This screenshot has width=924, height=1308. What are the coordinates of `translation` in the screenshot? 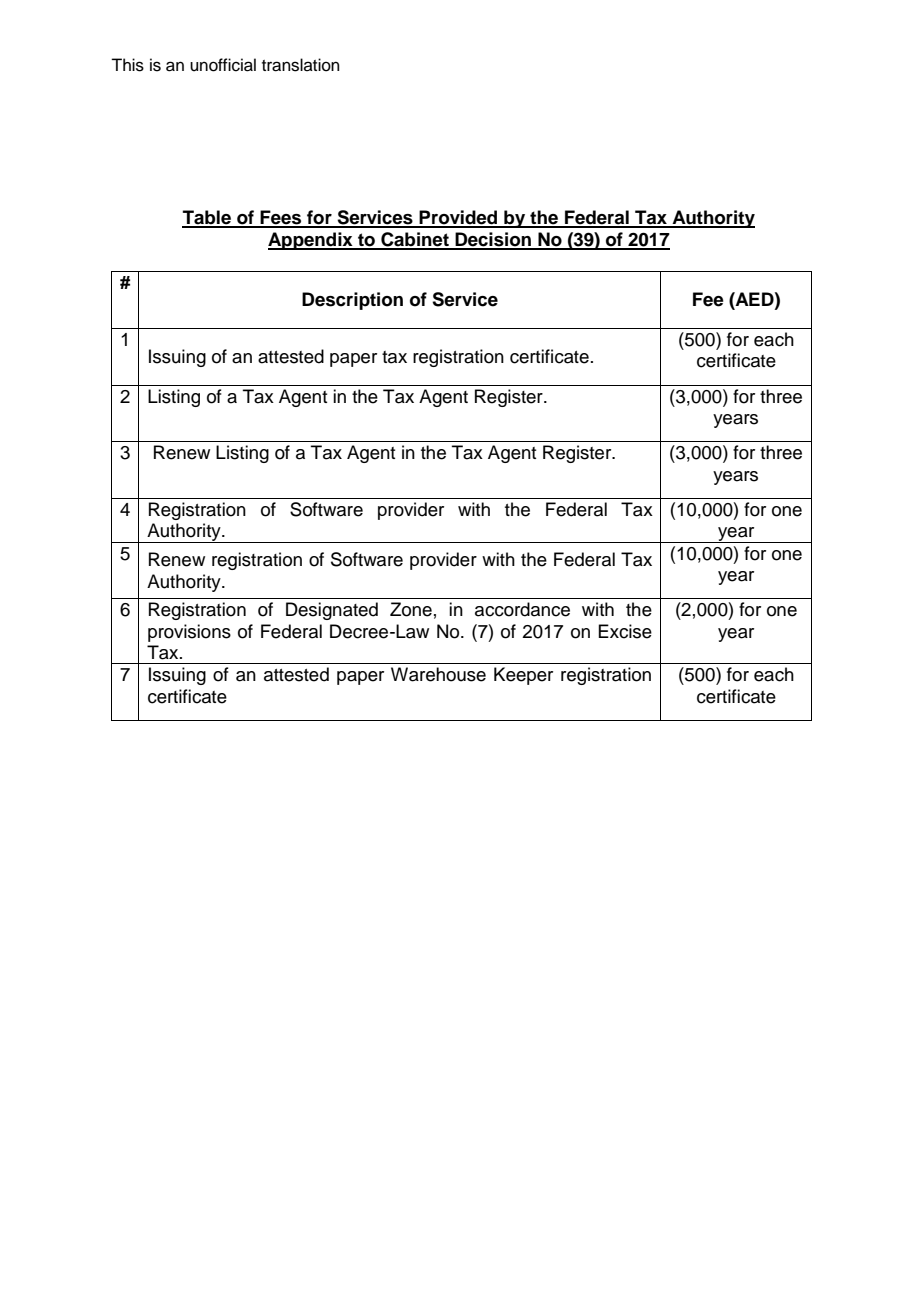 It's located at (301, 65).
